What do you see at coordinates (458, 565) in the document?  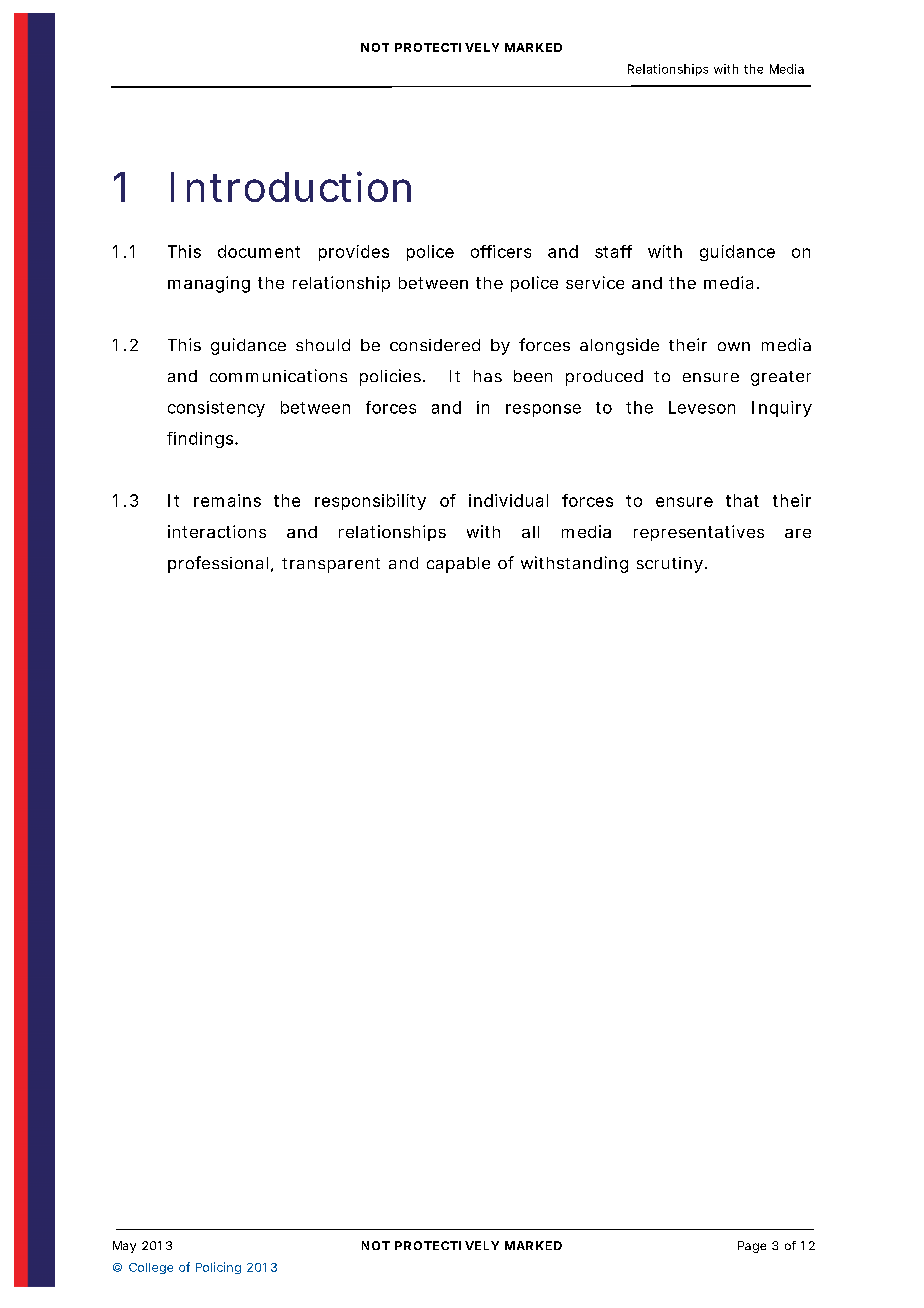 I see `capable` at bounding box center [458, 565].
